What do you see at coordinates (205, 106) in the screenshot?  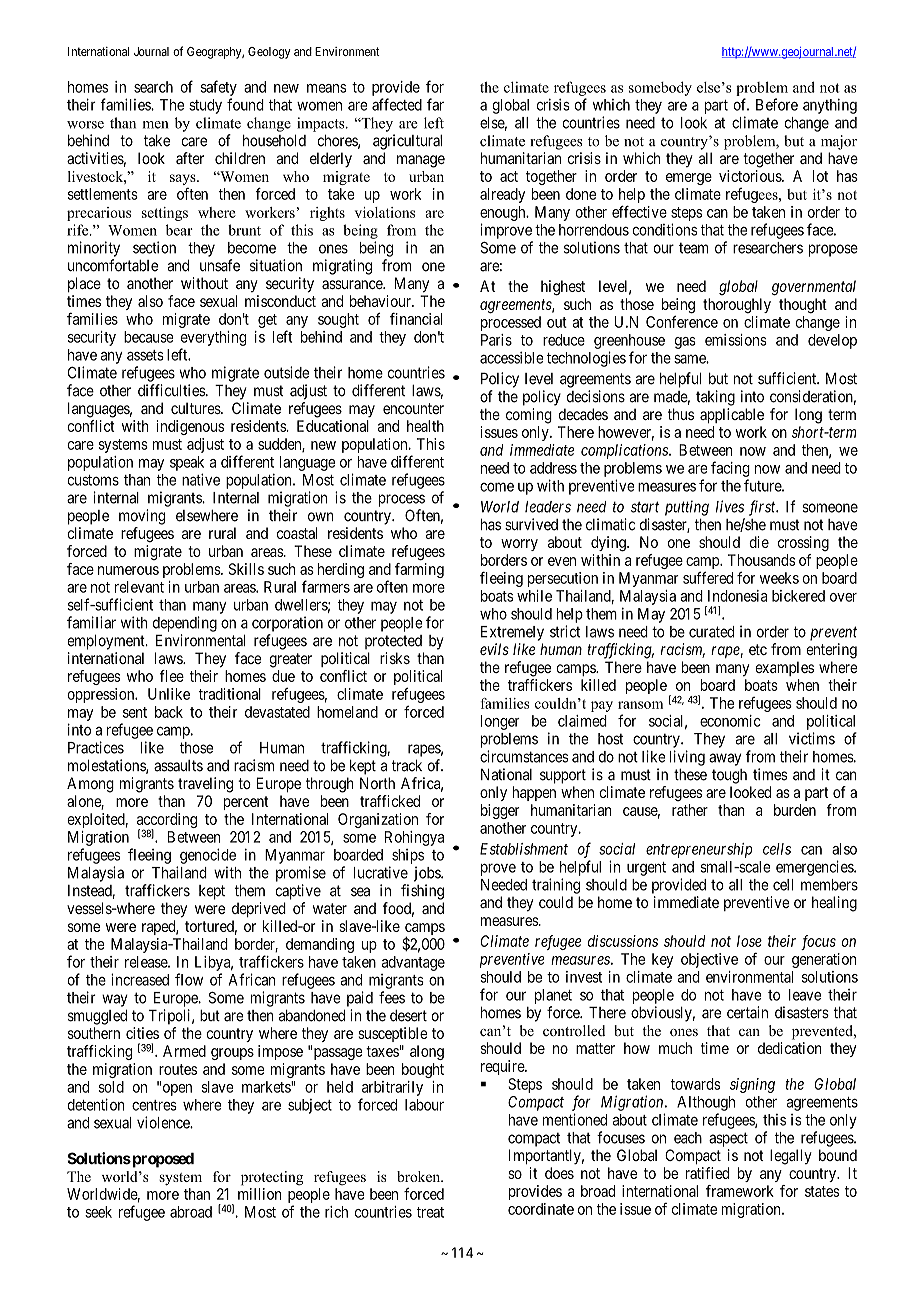 I see `study` at bounding box center [205, 106].
